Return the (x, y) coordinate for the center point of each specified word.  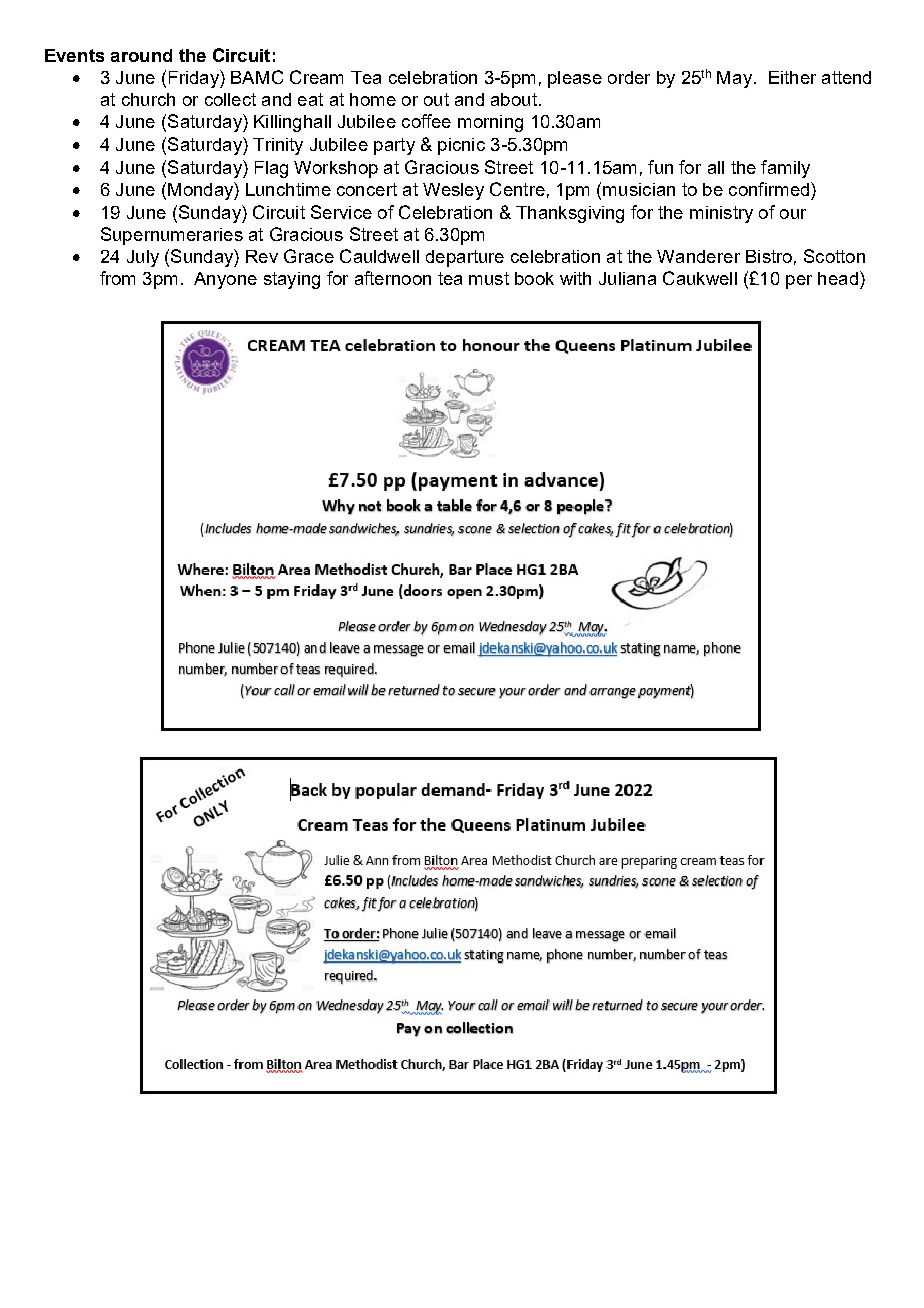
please (575, 79)
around (141, 55)
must (489, 278)
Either (792, 77)
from (117, 278)
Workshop (336, 169)
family (785, 169)
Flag (271, 169)
